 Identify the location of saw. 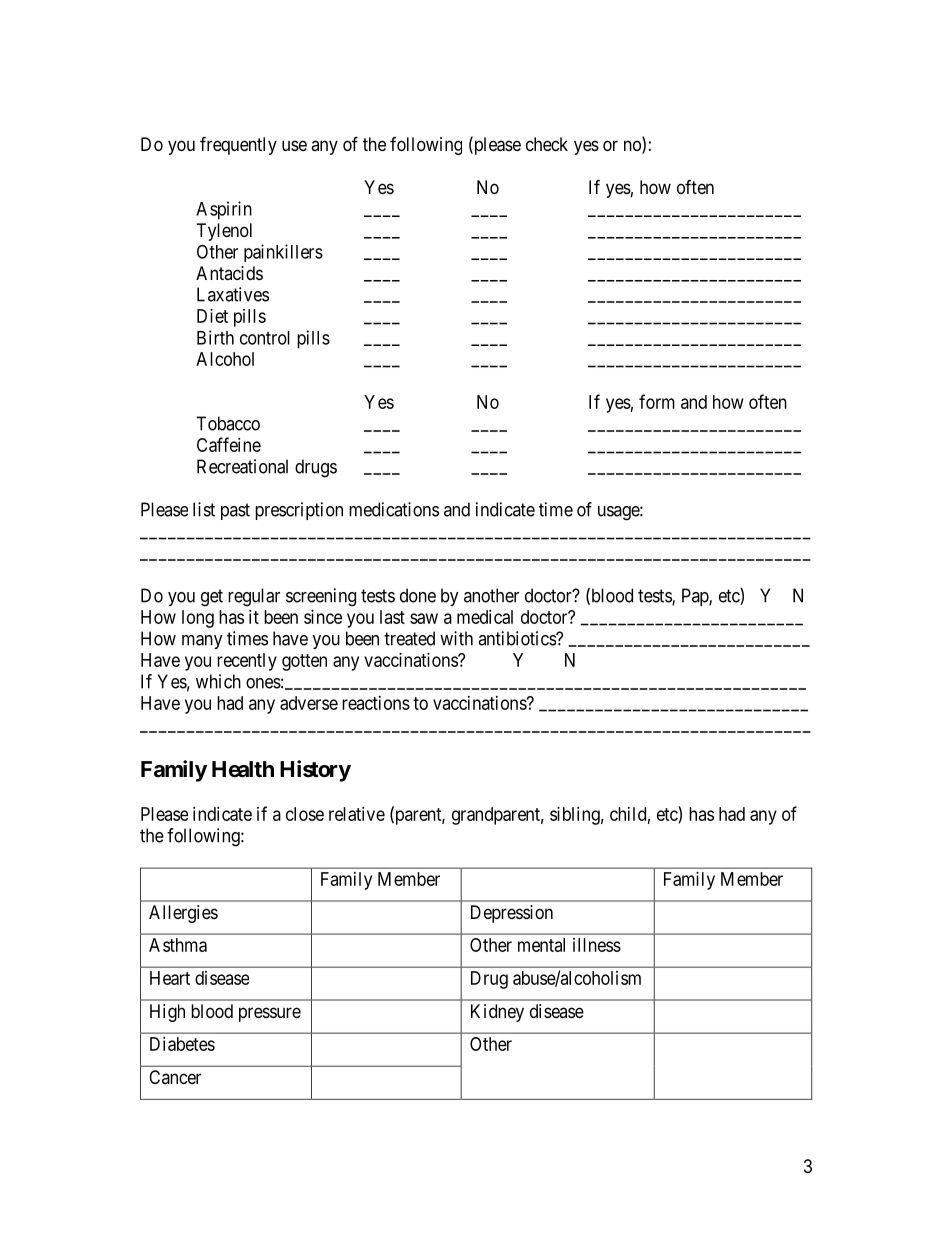
(424, 618).
